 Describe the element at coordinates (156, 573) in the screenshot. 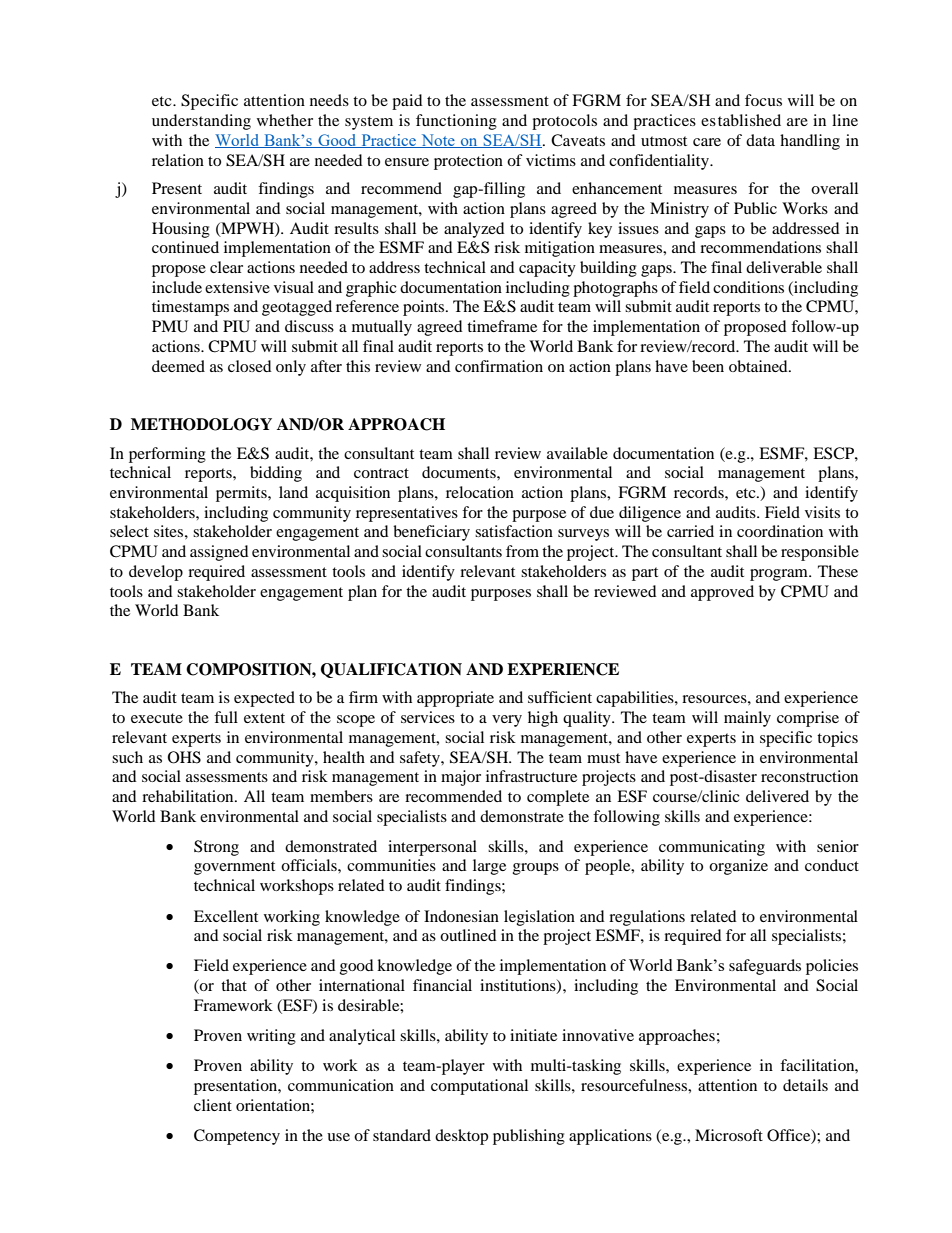

I see `develop` at that location.
